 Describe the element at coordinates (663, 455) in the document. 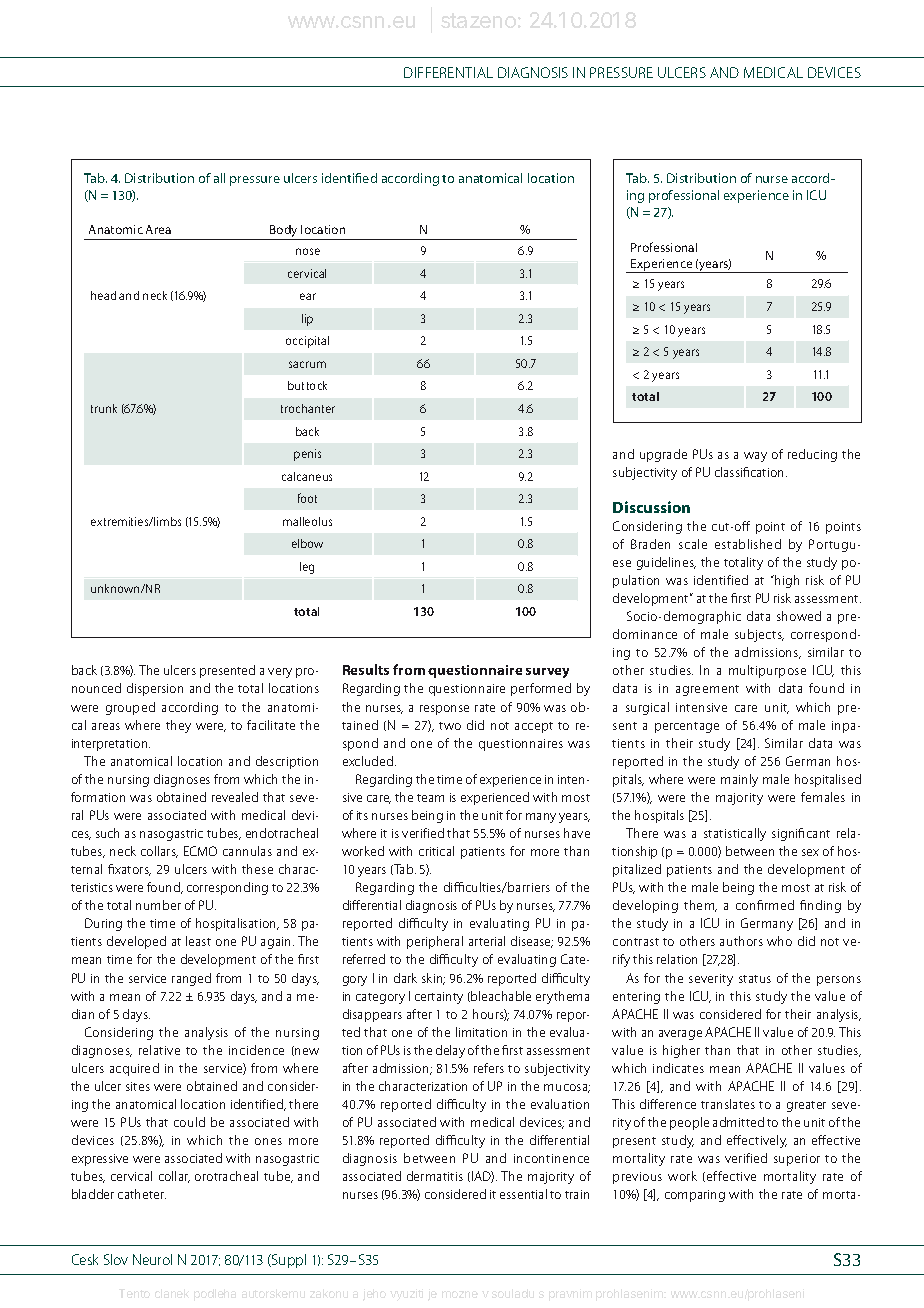

I see `upgrade` at that location.
